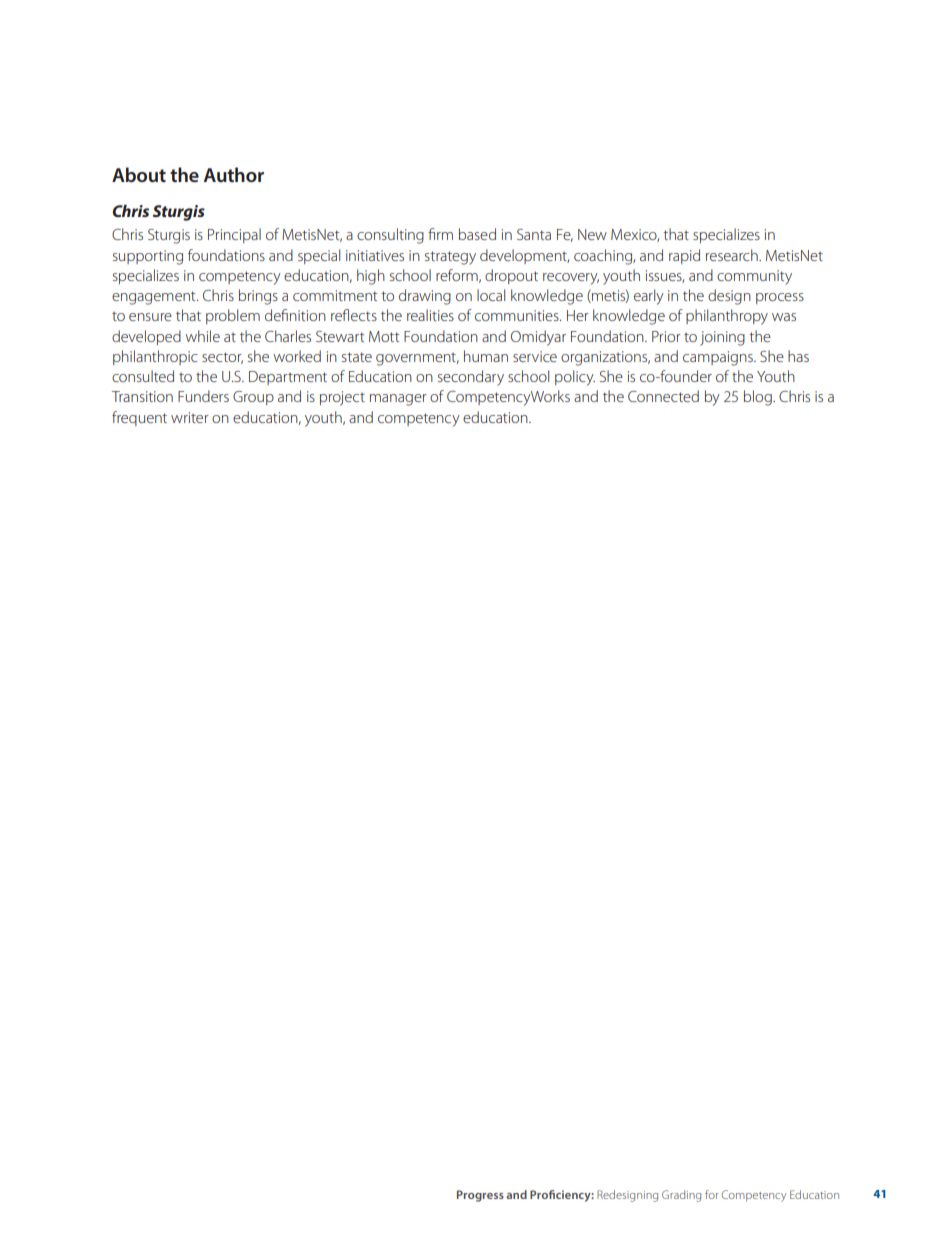  Describe the element at coordinates (575, 378) in the document. I see `policy` at that location.
